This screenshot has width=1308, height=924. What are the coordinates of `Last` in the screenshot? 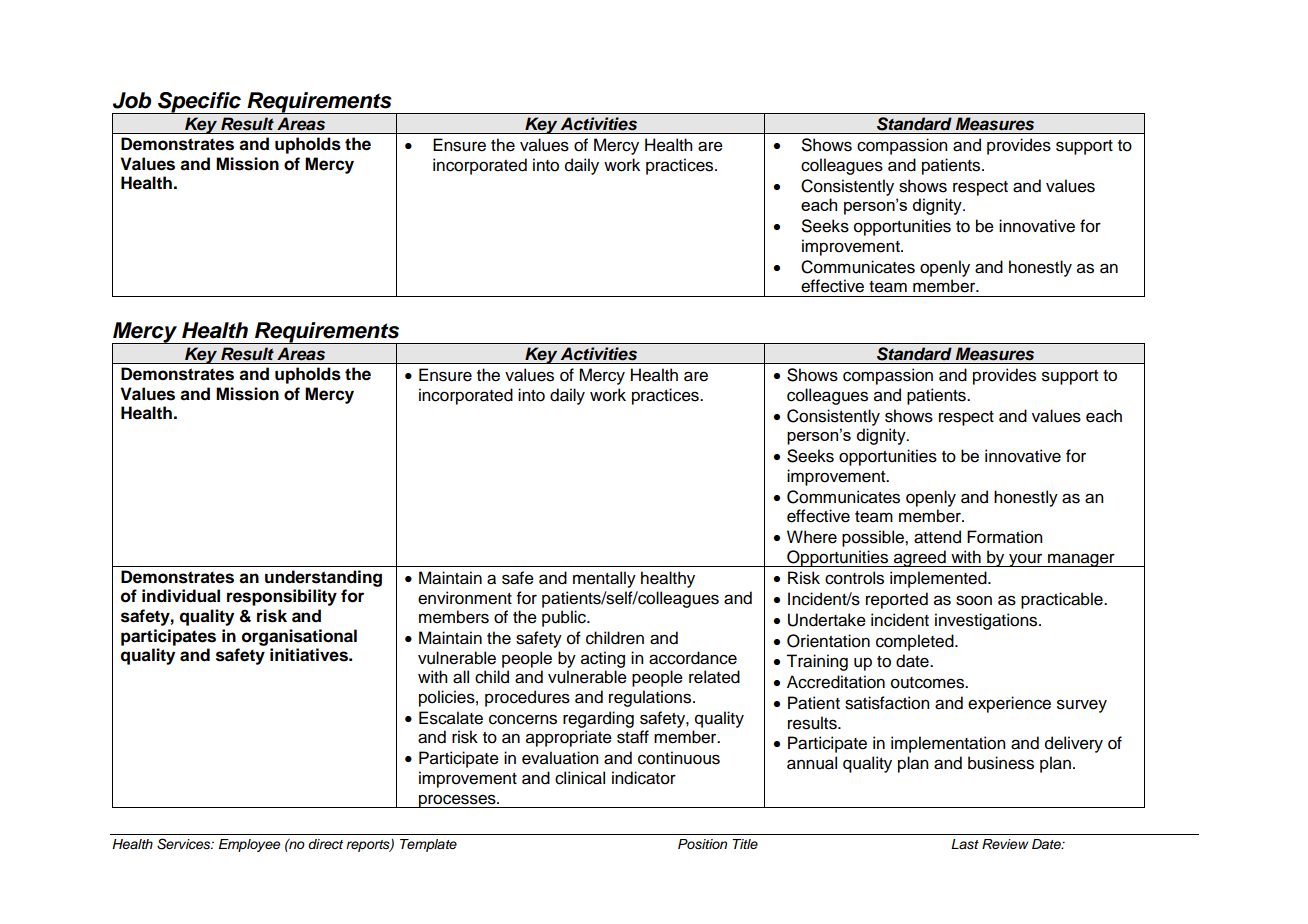 It's located at (965, 844).
